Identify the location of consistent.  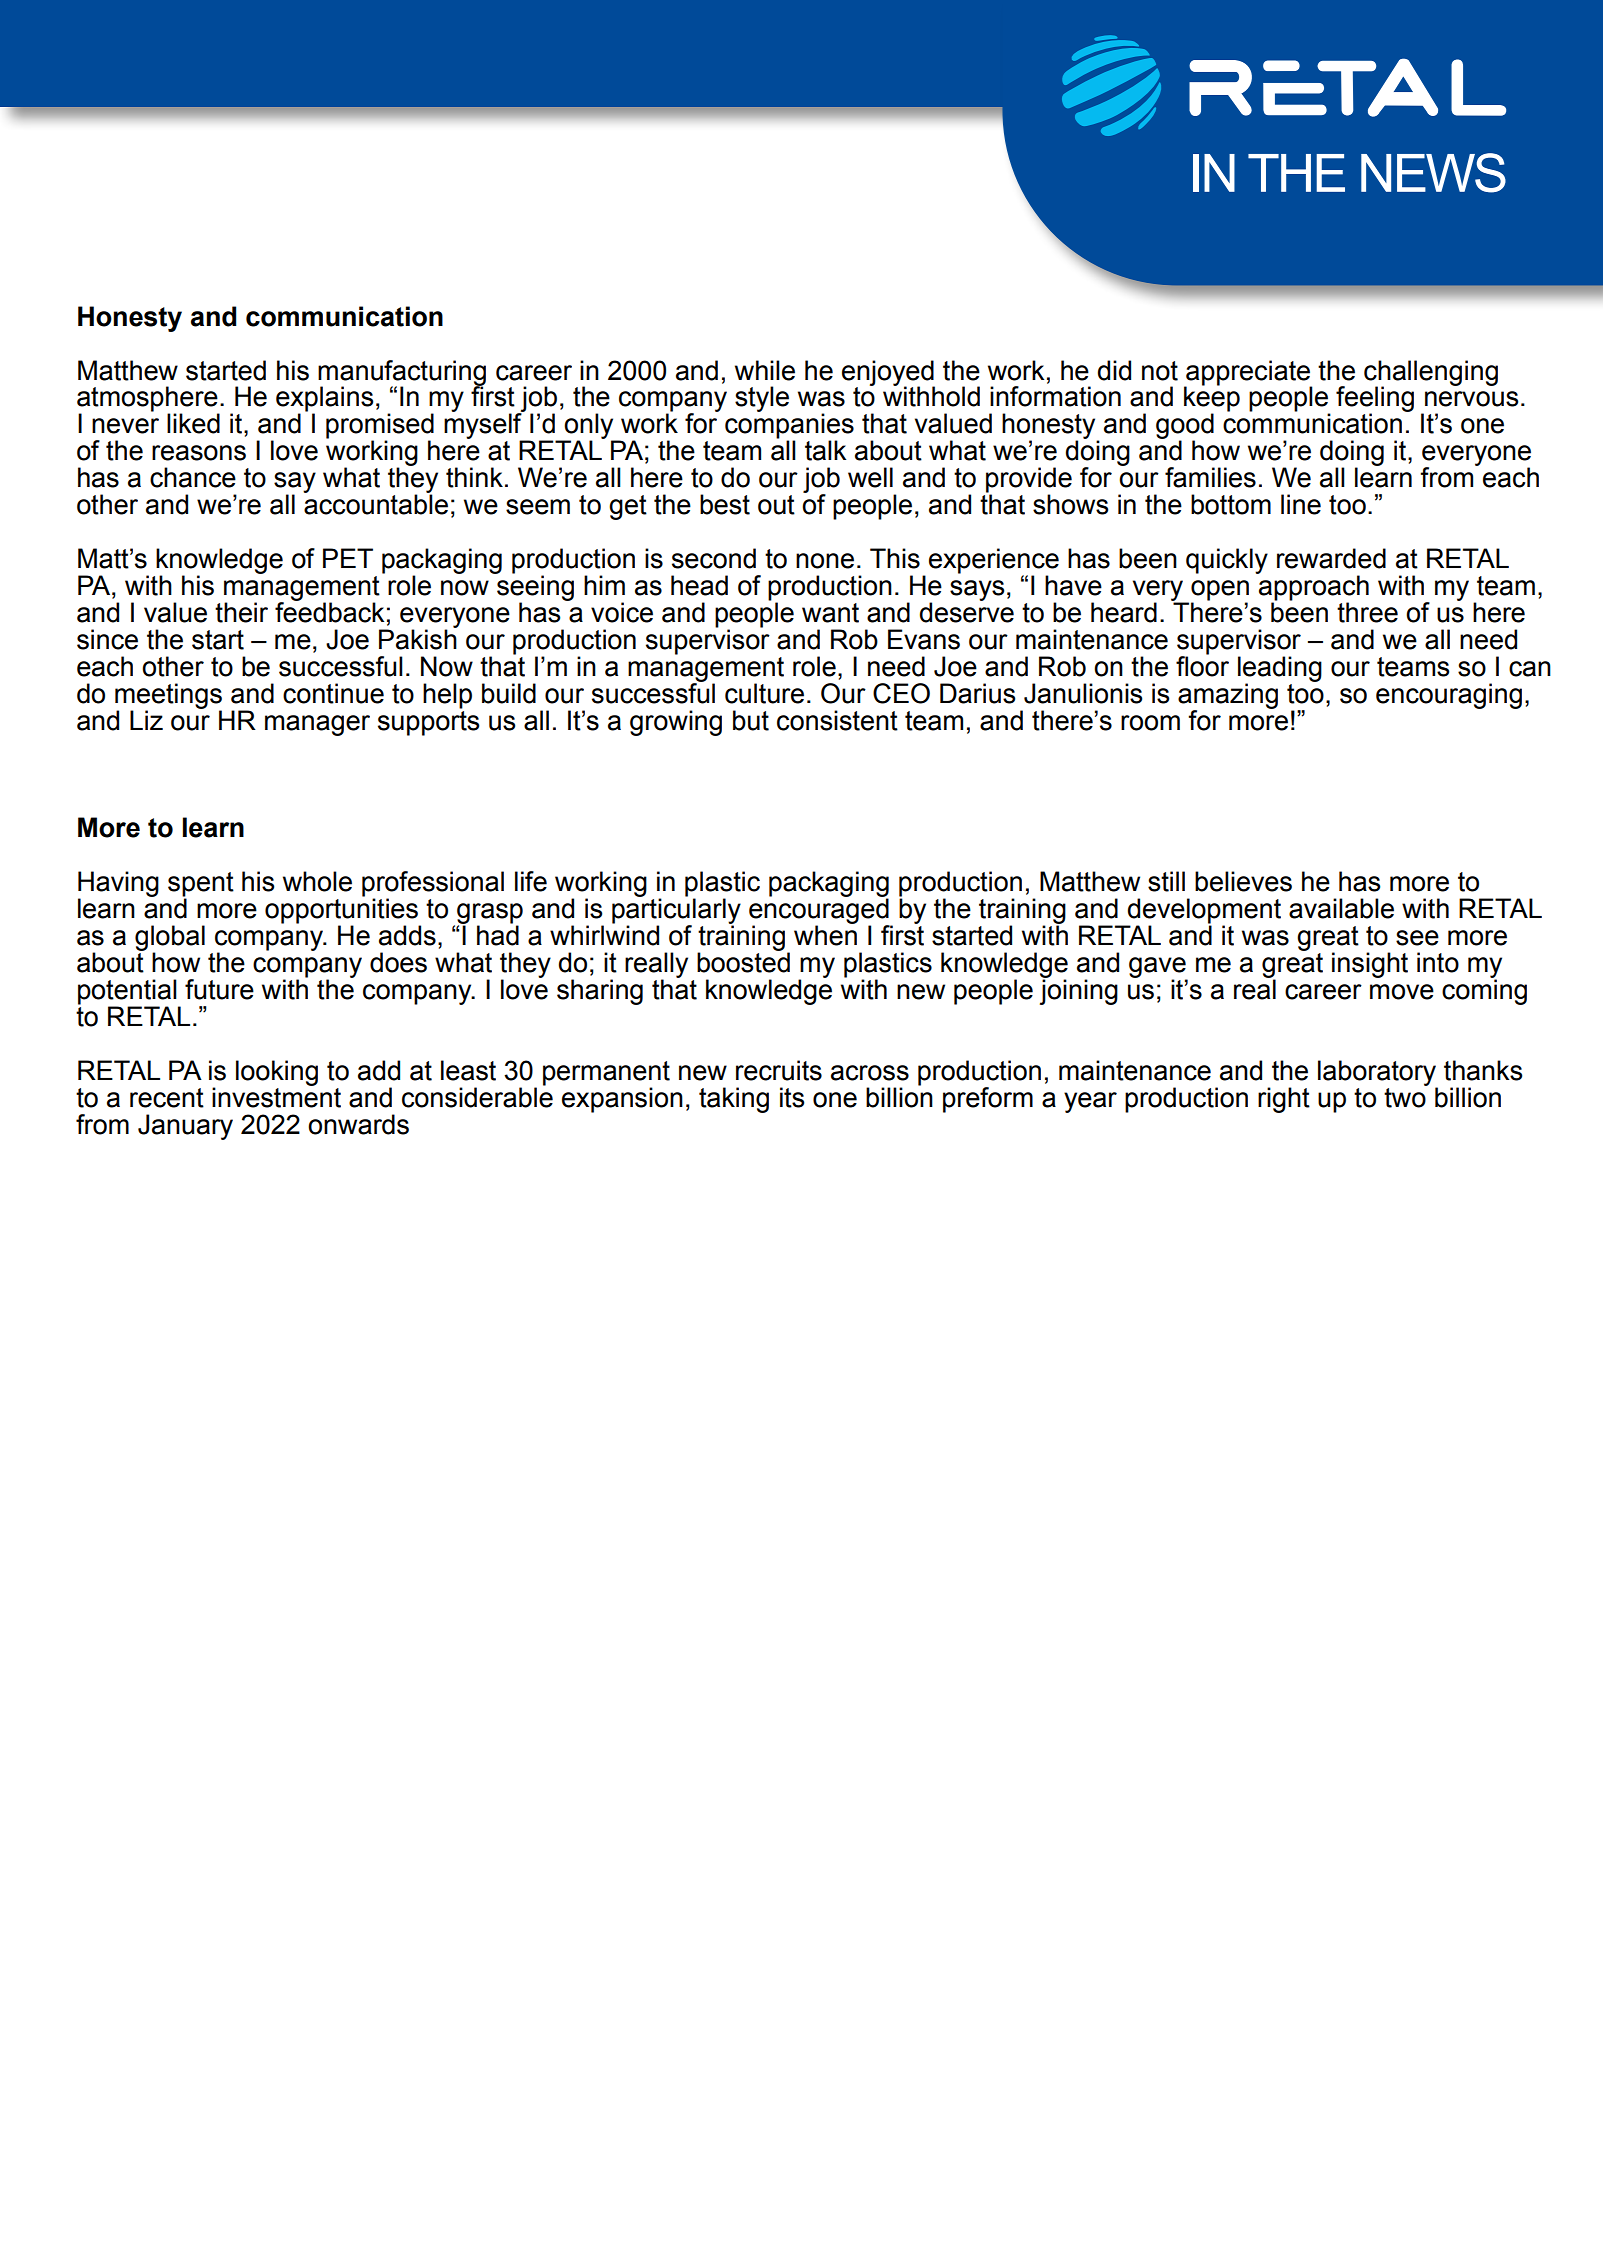
(837, 720).
